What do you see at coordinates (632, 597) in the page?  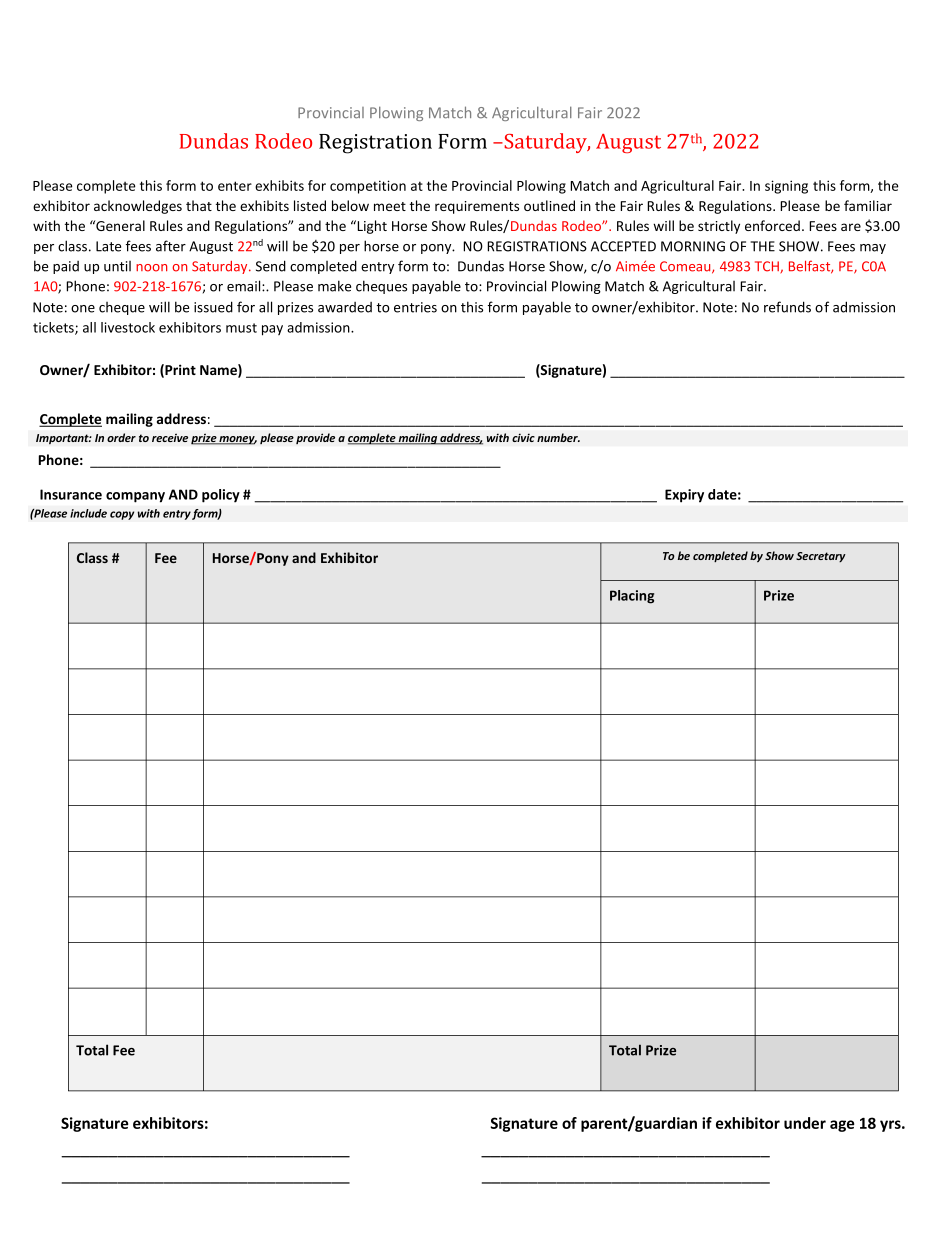 I see `Placing` at bounding box center [632, 597].
